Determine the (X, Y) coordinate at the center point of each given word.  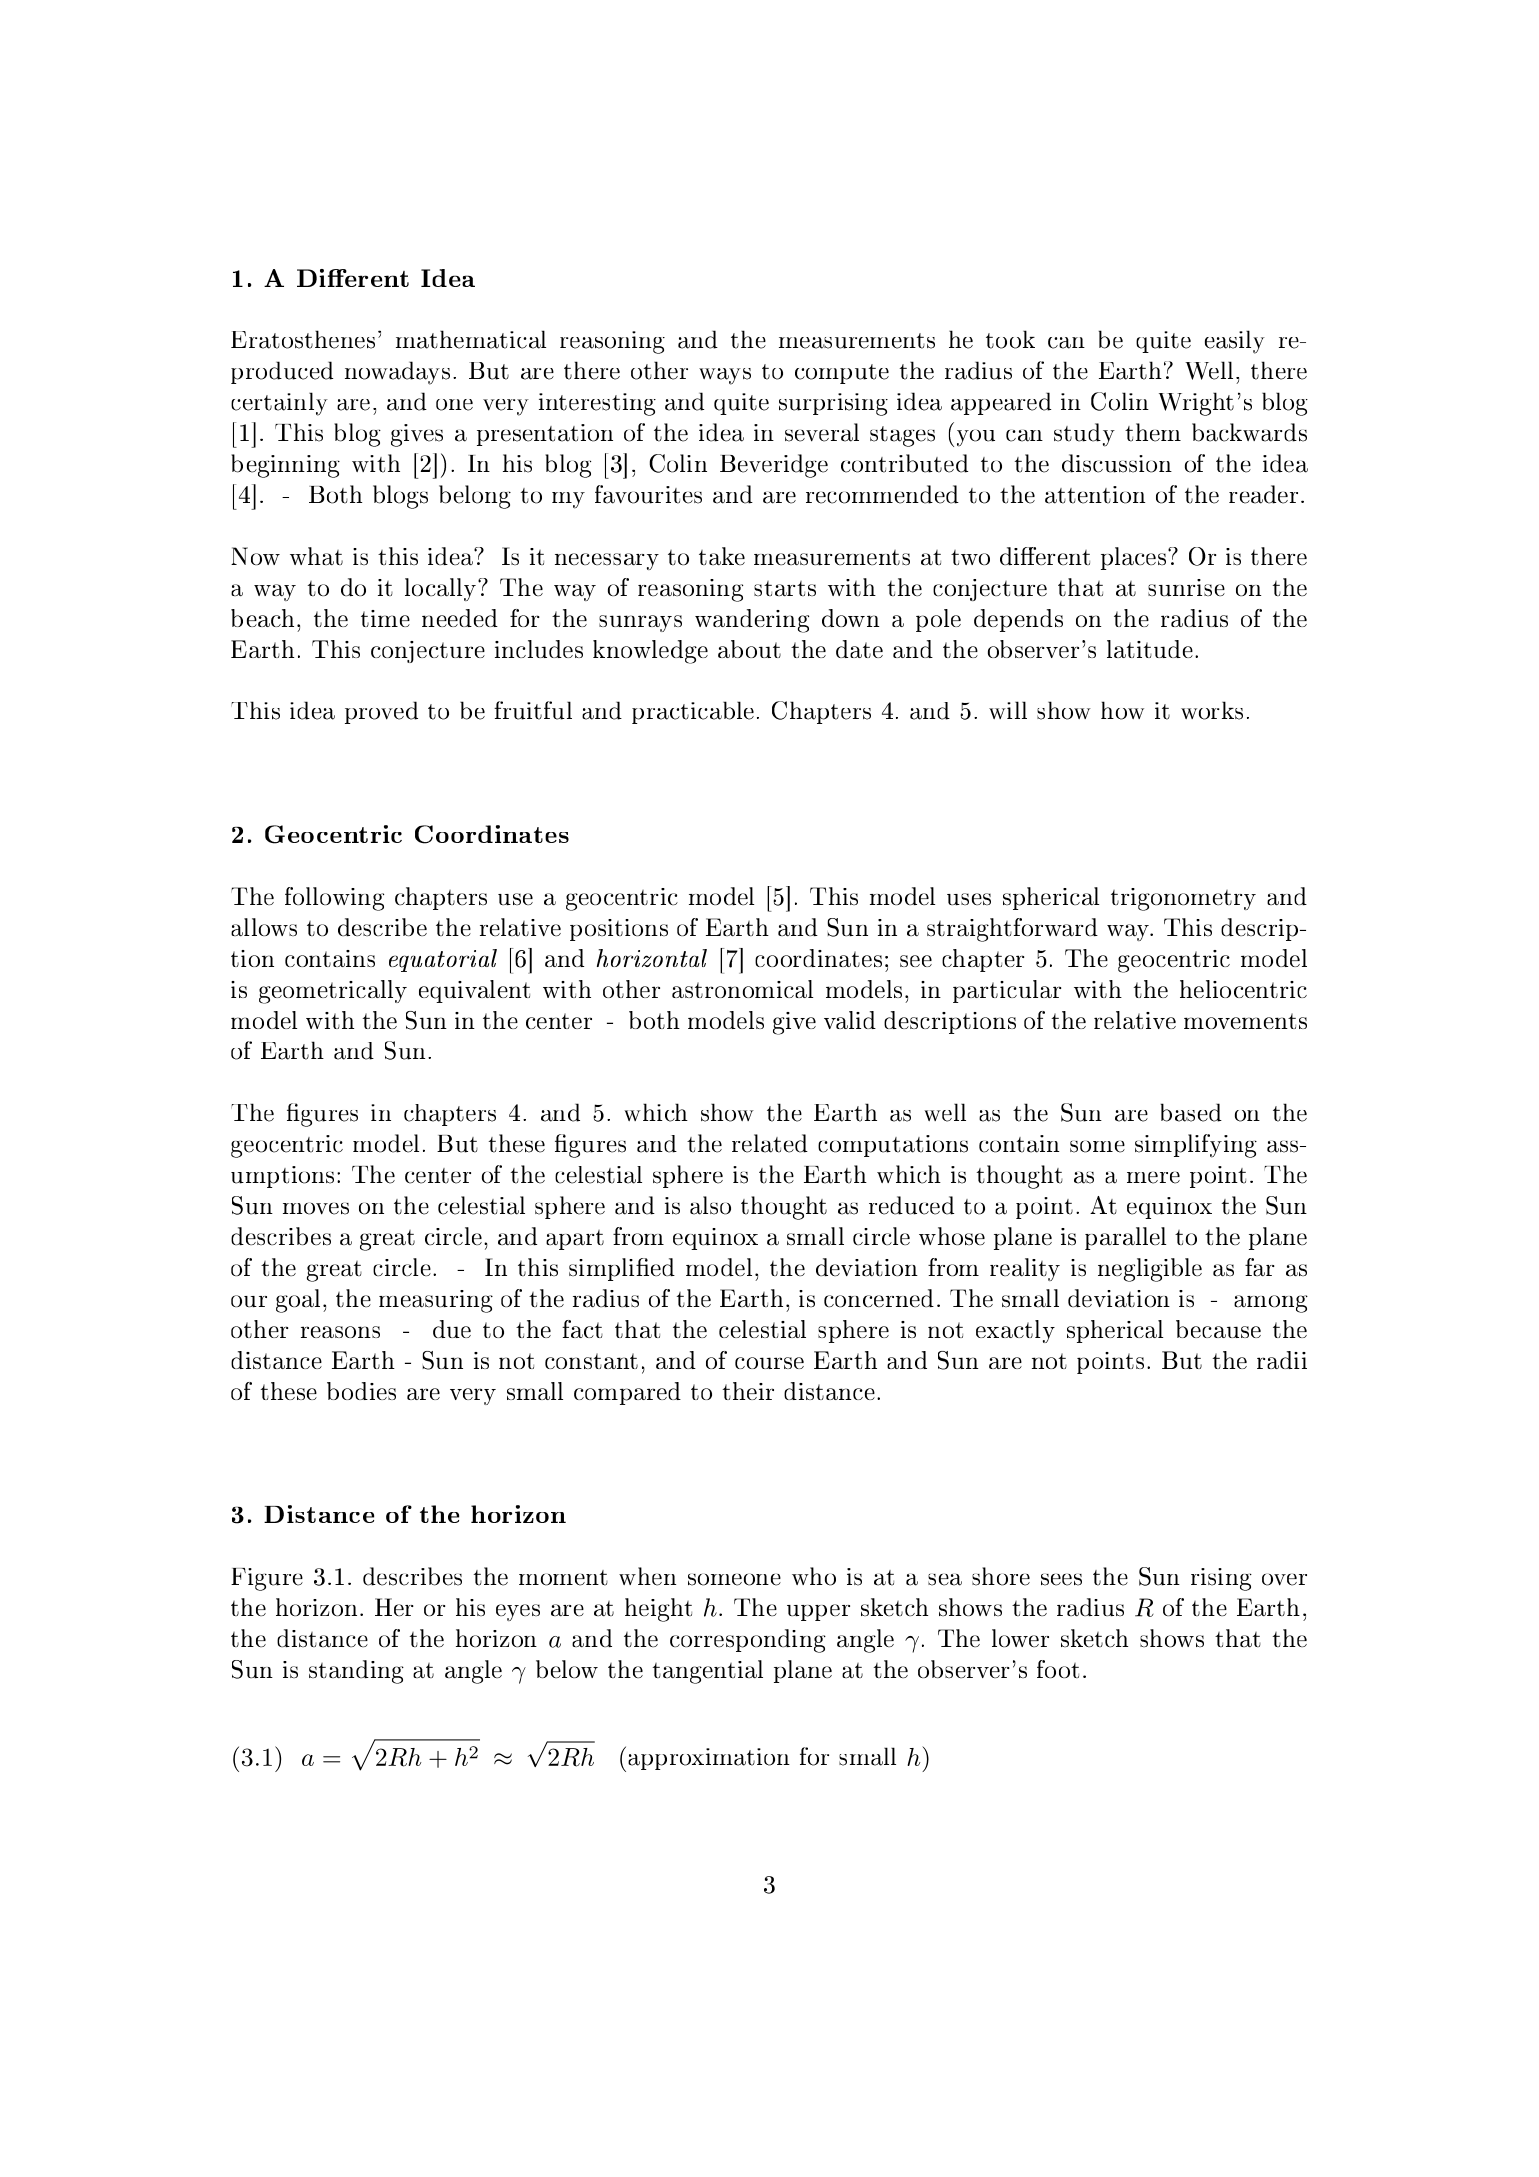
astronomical (742, 989)
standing (356, 1672)
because (1218, 1329)
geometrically (333, 992)
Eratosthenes (303, 339)
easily (1235, 342)
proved (381, 712)
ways (725, 376)
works (1212, 710)
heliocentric (1243, 989)
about (749, 649)
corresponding (748, 1641)
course (769, 1363)
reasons (340, 1332)
